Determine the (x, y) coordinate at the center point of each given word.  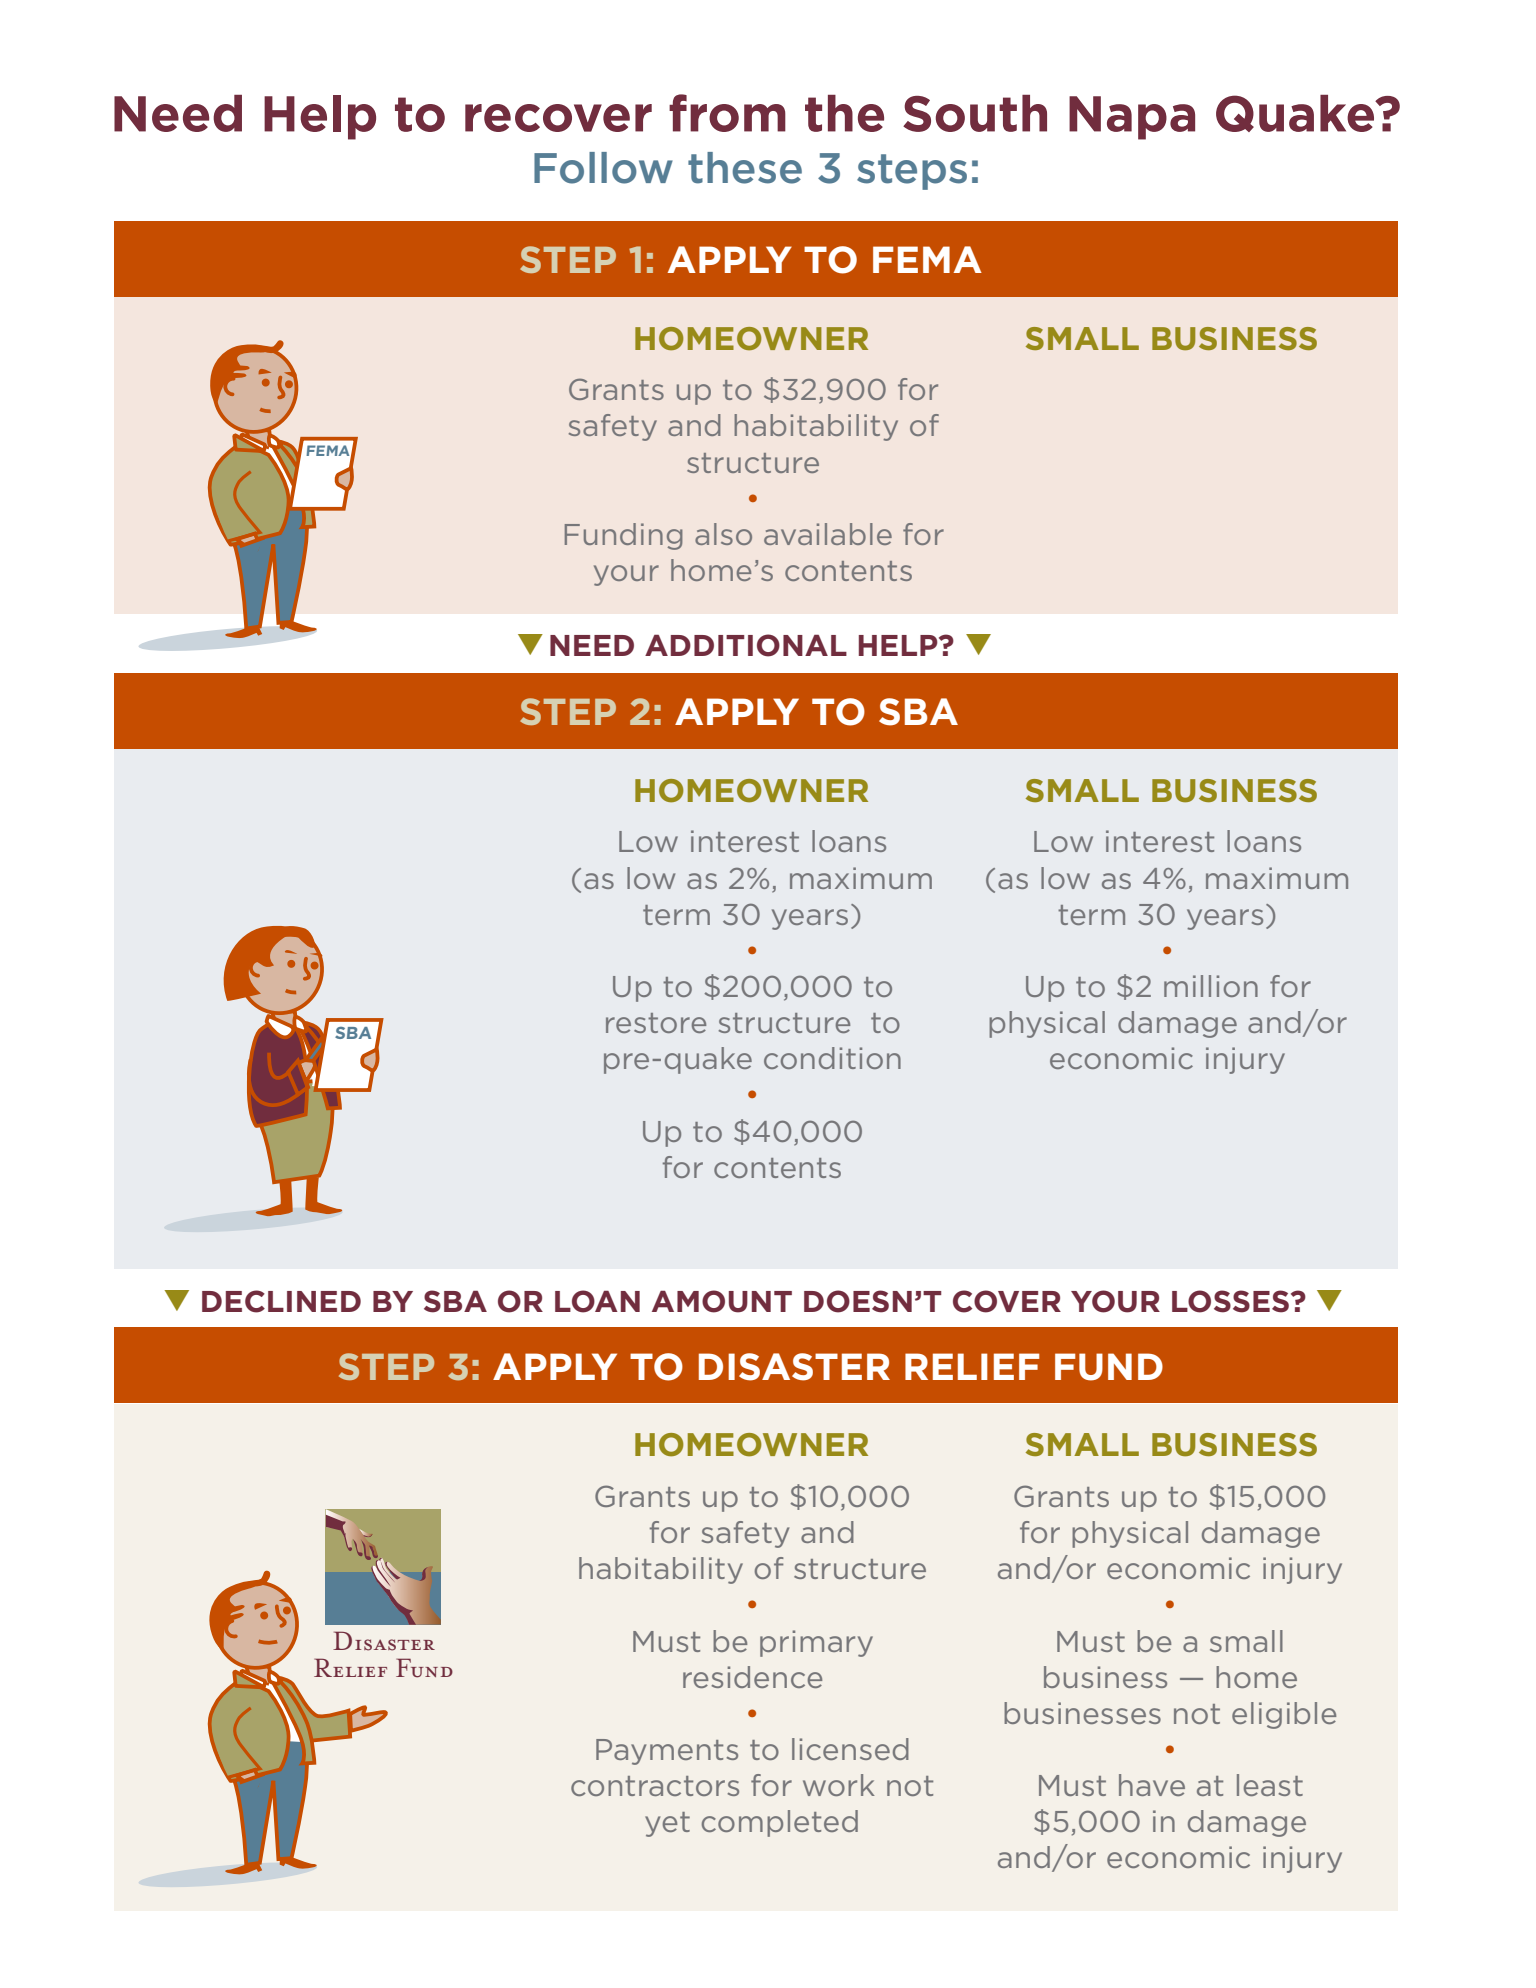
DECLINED (281, 1301)
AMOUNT (722, 1301)
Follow (603, 168)
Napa (1132, 118)
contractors (655, 1786)
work (839, 1785)
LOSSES (1230, 1301)
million (1211, 986)
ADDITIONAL (746, 645)
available (828, 534)
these (745, 168)
